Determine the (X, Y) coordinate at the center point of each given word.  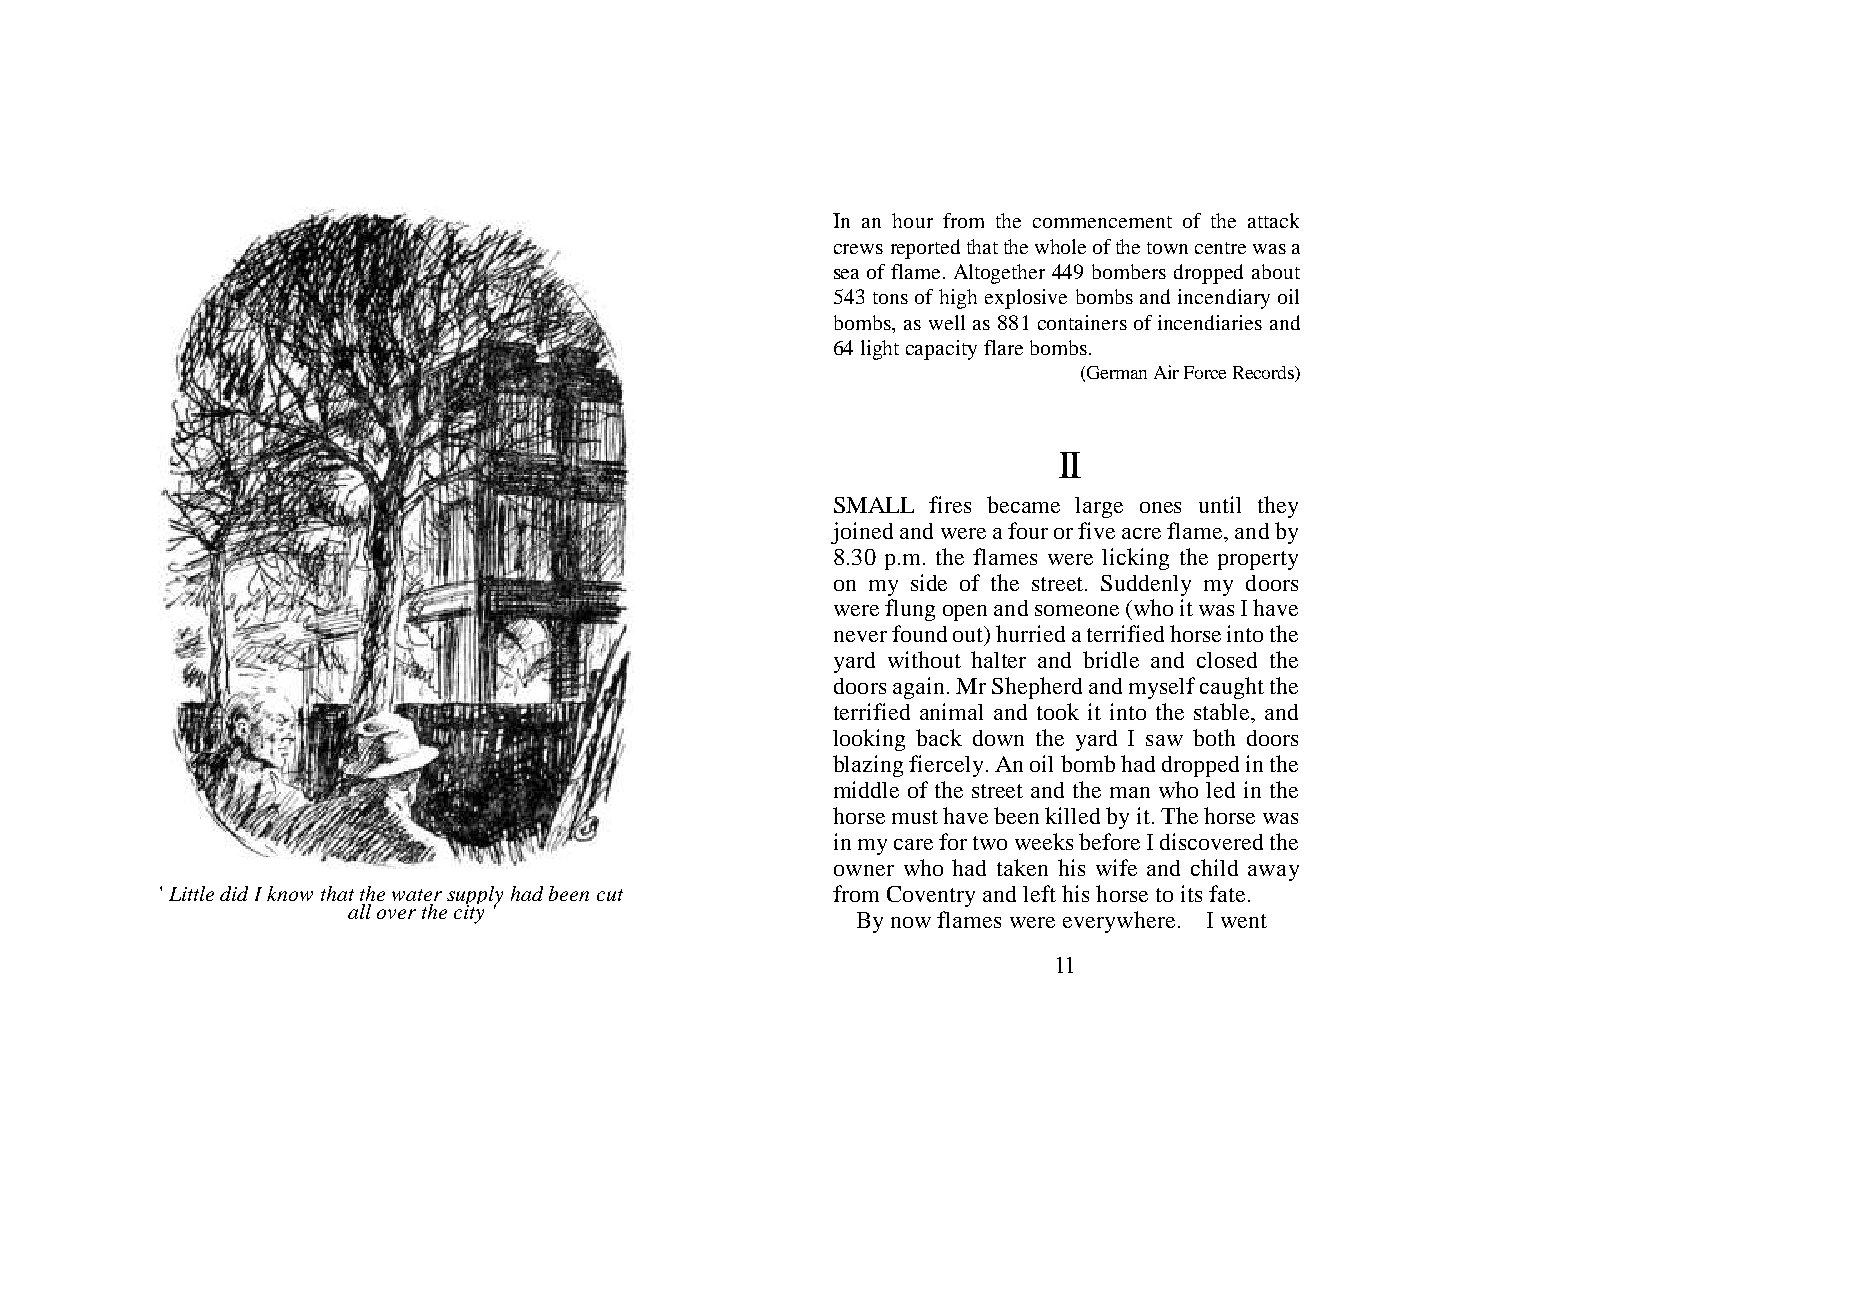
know (290, 893)
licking (1135, 559)
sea (846, 274)
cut (610, 895)
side (929, 582)
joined (862, 533)
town (1167, 248)
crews (858, 249)
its (1191, 893)
